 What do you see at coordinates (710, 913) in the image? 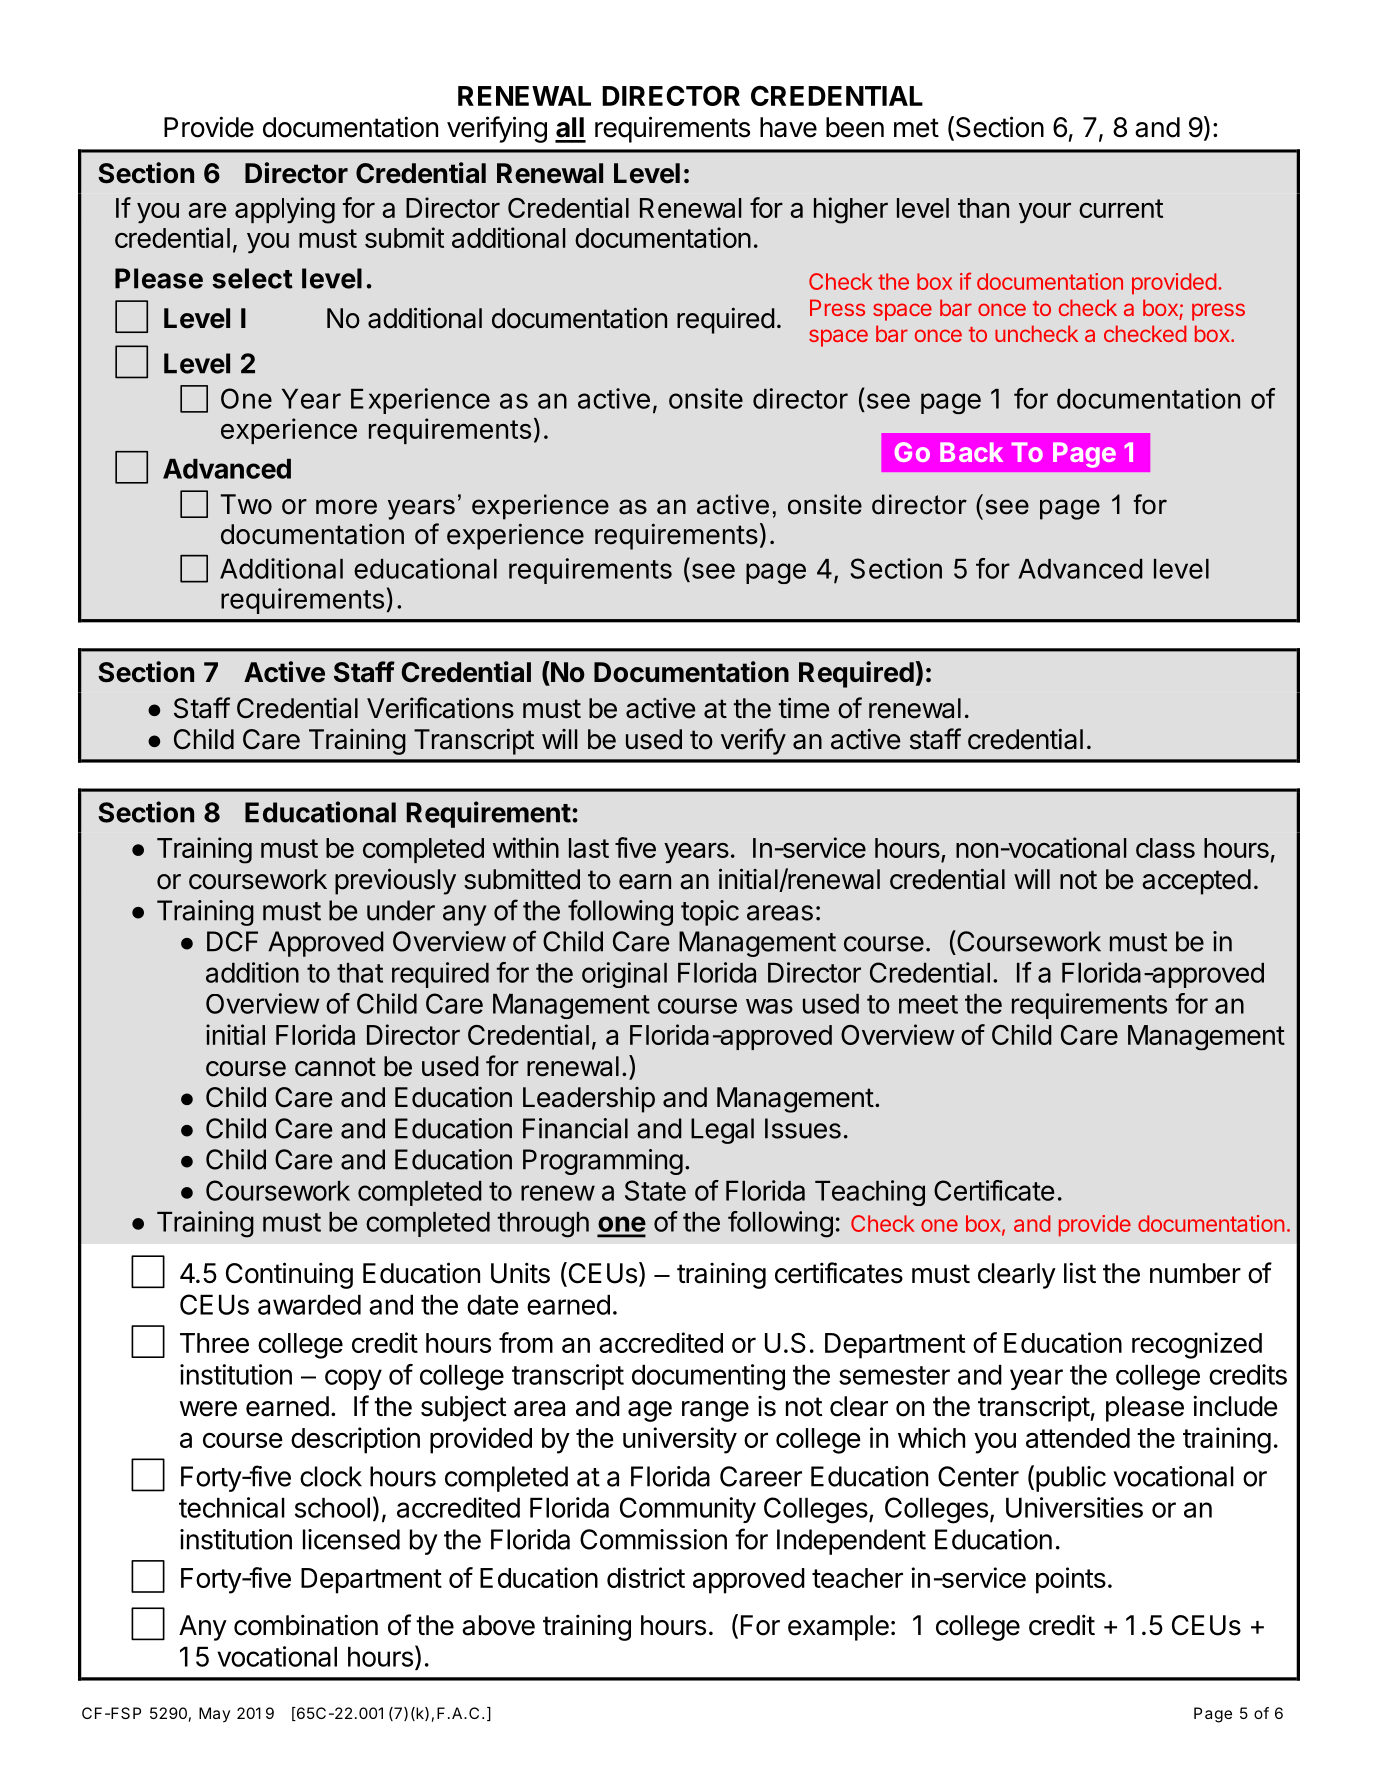
I see `topic` at bounding box center [710, 913].
